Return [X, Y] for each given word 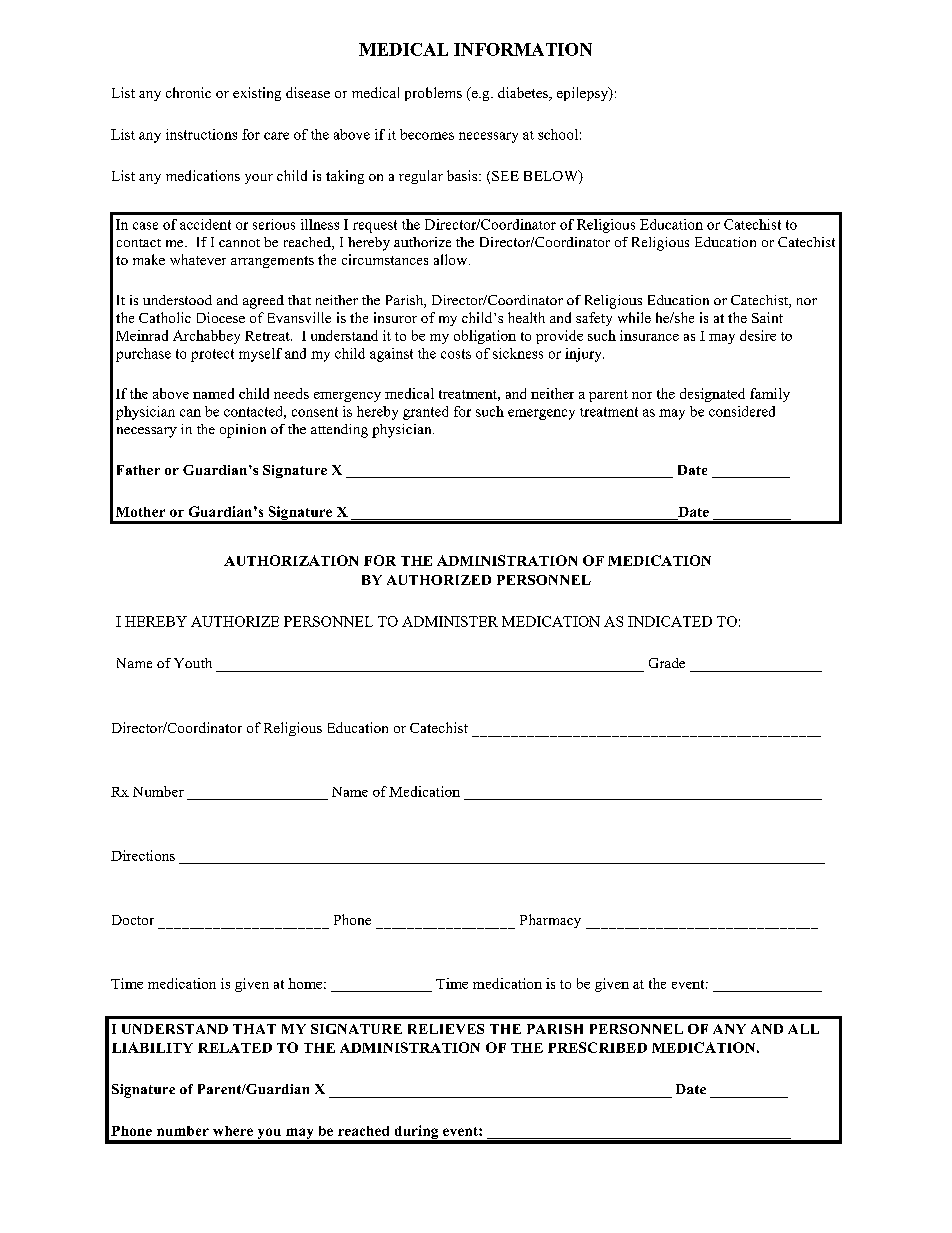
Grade [667, 663]
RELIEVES [446, 1029]
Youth [193, 663]
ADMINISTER [450, 621]
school [558, 134]
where [233, 1131]
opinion [243, 431]
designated [712, 395]
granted [425, 413]
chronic [188, 92]
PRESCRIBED [597, 1047]
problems [433, 94]
